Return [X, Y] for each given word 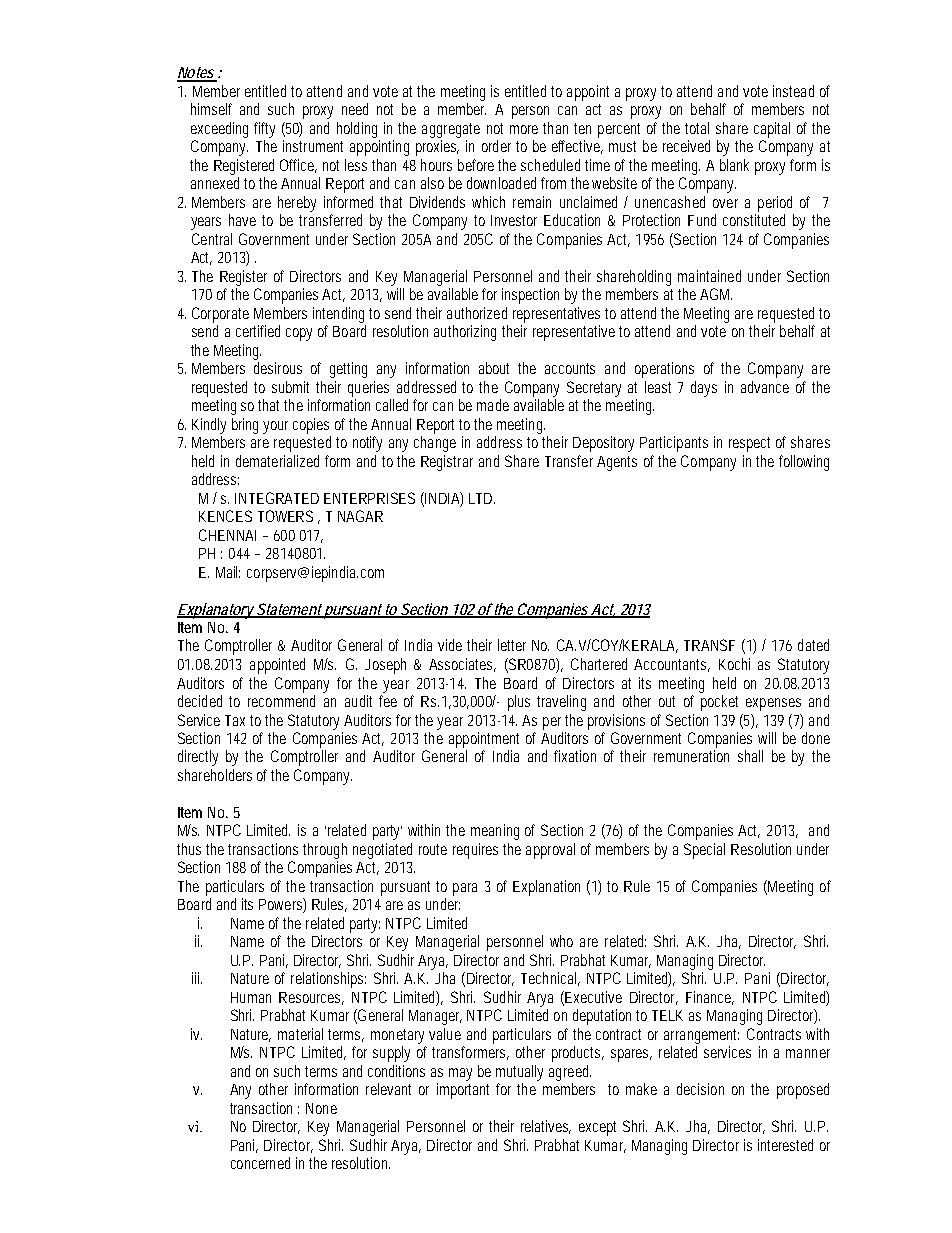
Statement [289, 610]
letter [512, 645]
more [524, 129]
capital [772, 130]
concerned [260, 1163]
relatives [546, 1127]
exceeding [219, 130]
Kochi [734, 664]
